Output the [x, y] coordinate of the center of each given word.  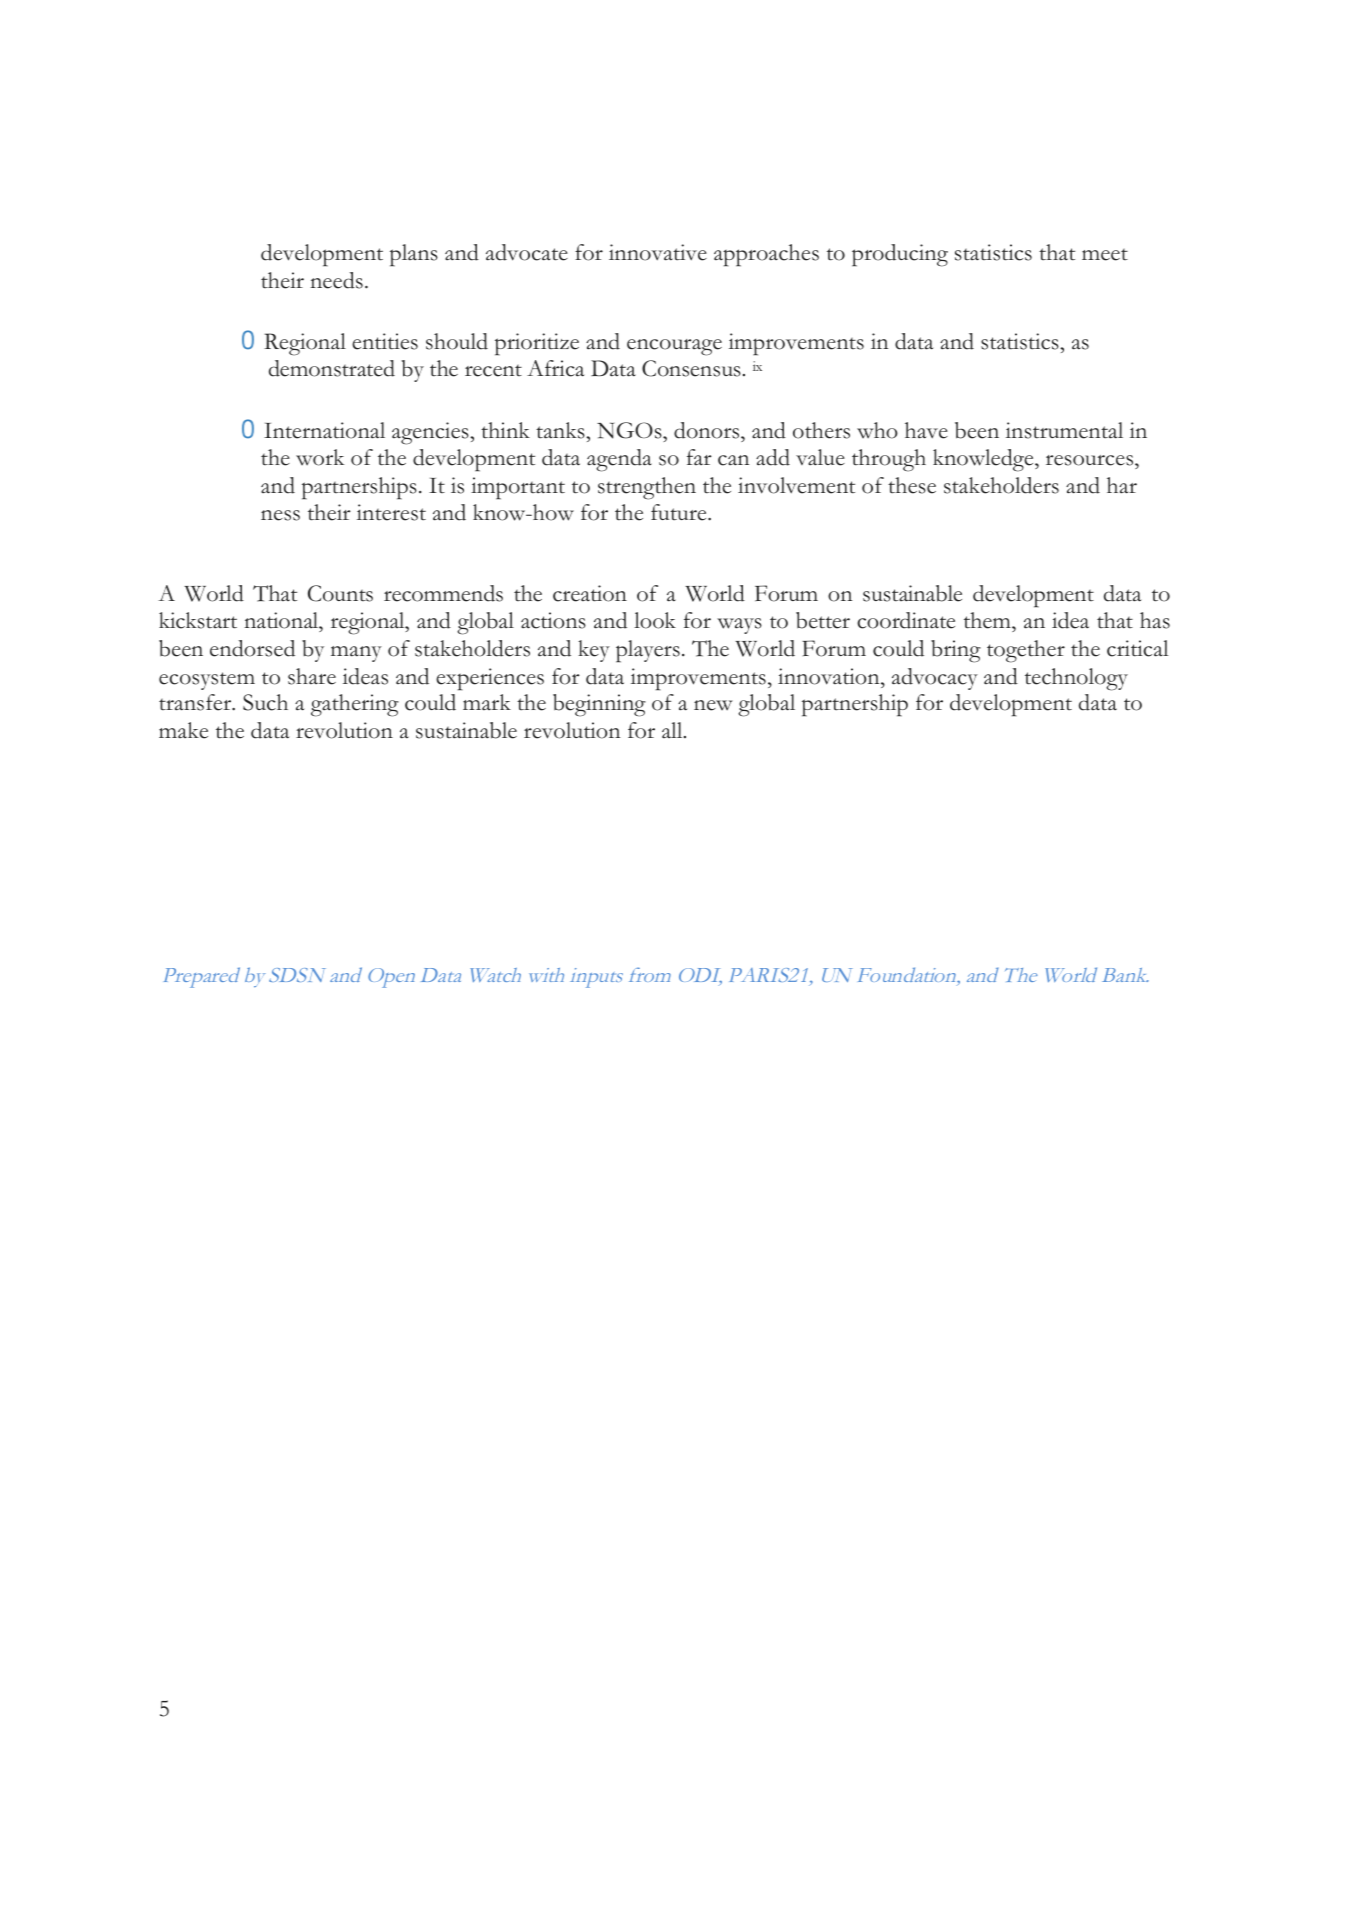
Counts [340, 593]
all [673, 730]
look [655, 620]
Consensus [691, 368]
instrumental [1064, 430]
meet [1105, 255]
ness [280, 515]
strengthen [647, 488]
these [912, 485]
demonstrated [332, 368]
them [988, 622]
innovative [658, 252]
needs [336, 280]
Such [265, 702]
